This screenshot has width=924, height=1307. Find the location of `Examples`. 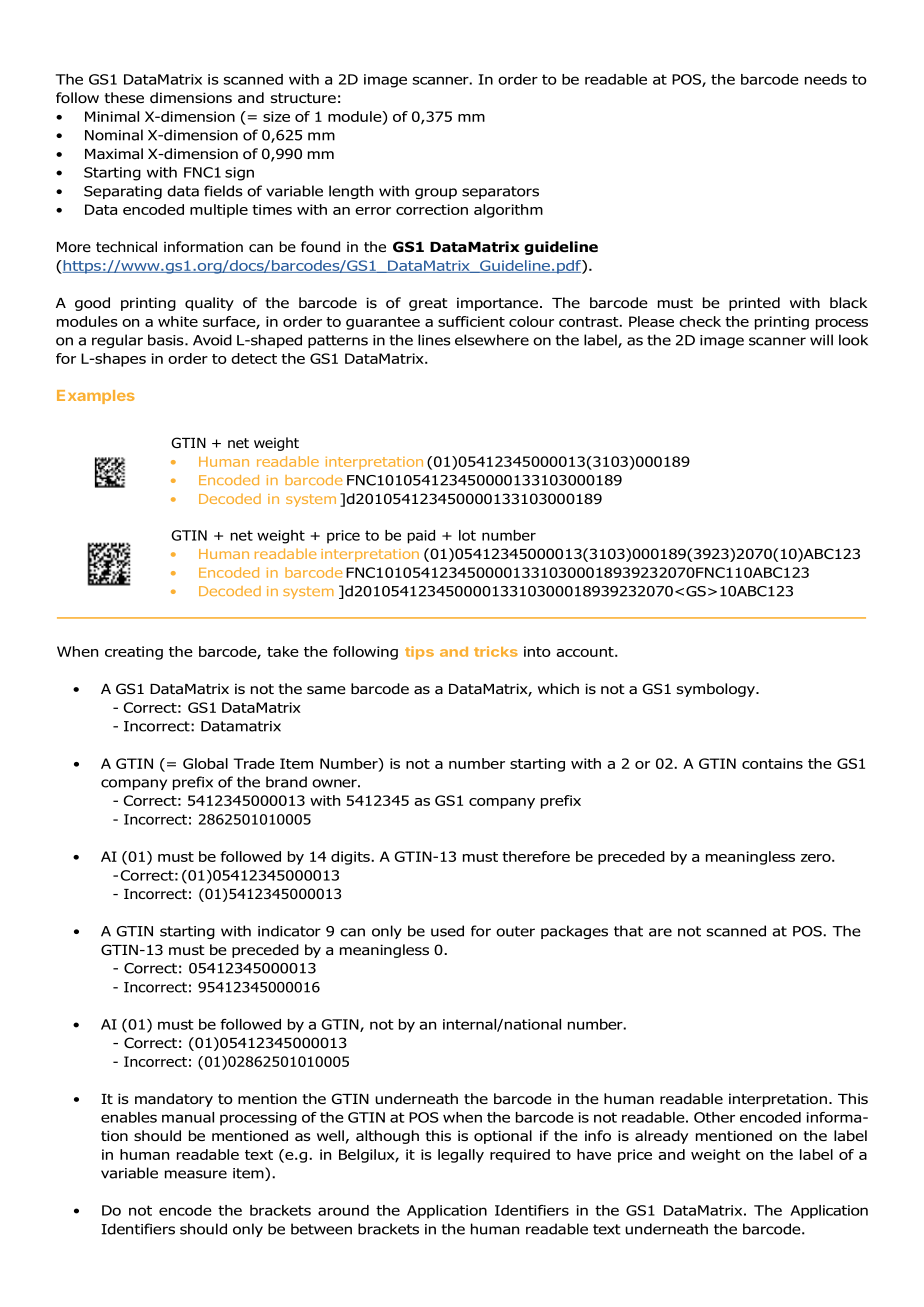

Examples is located at coordinates (96, 397).
